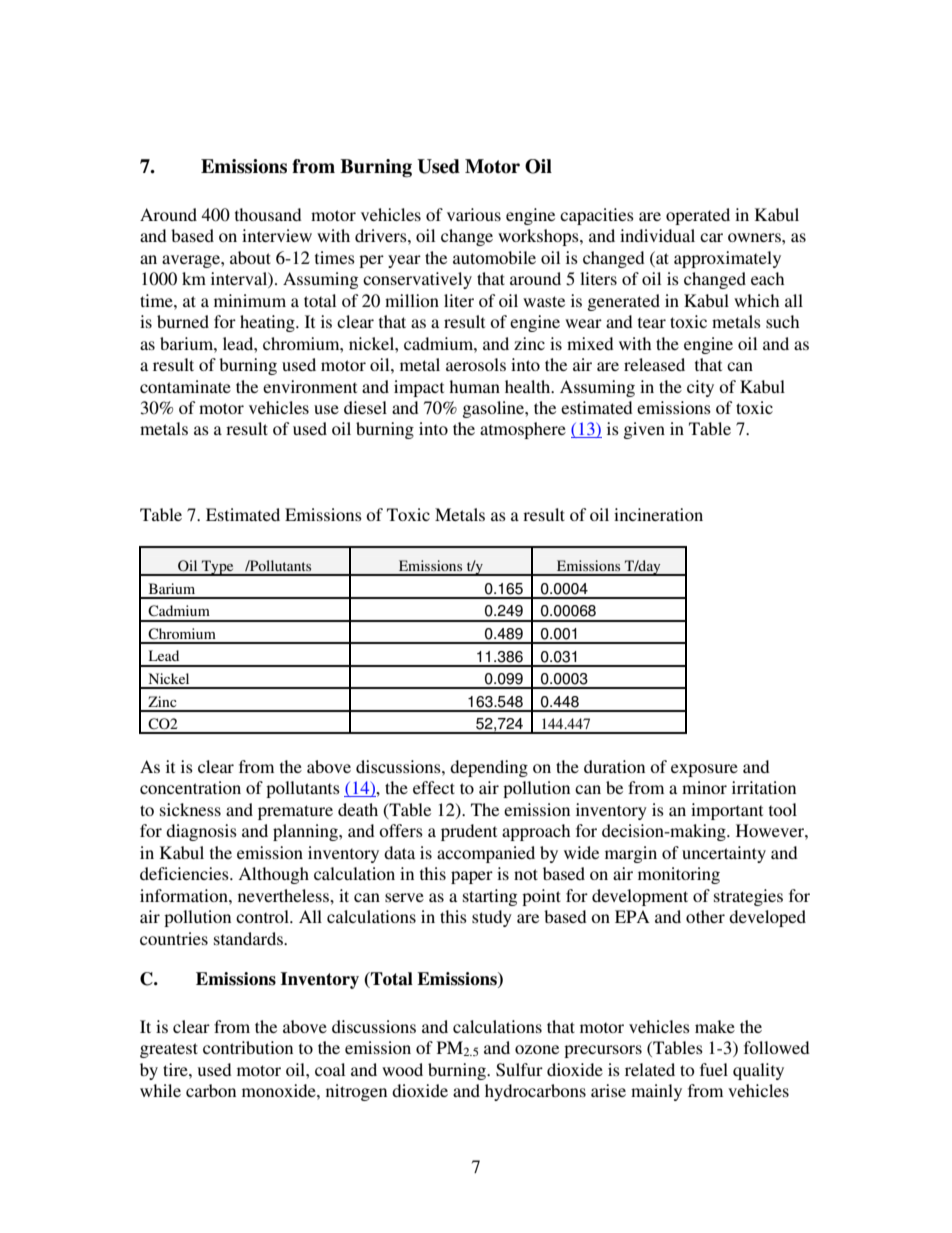 The image size is (952, 1233). I want to click on Sulfur, so click(519, 1070).
